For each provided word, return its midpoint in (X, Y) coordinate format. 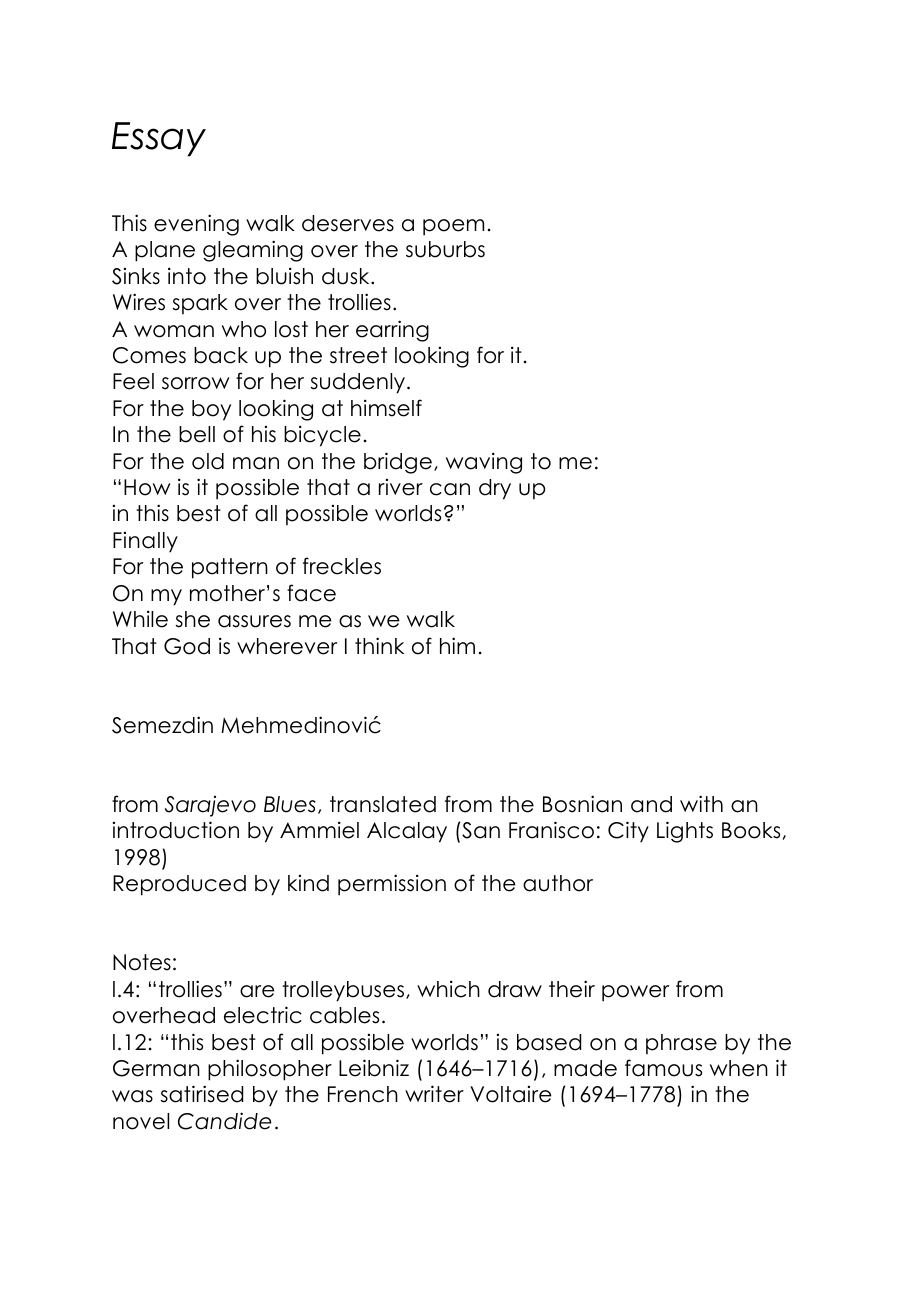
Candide (224, 1121)
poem (453, 227)
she (193, 619)
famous (663, 1068)
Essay (159, 139)
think (379, 645)
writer (434, 1094)
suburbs (445, 249)
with (701, 803)
